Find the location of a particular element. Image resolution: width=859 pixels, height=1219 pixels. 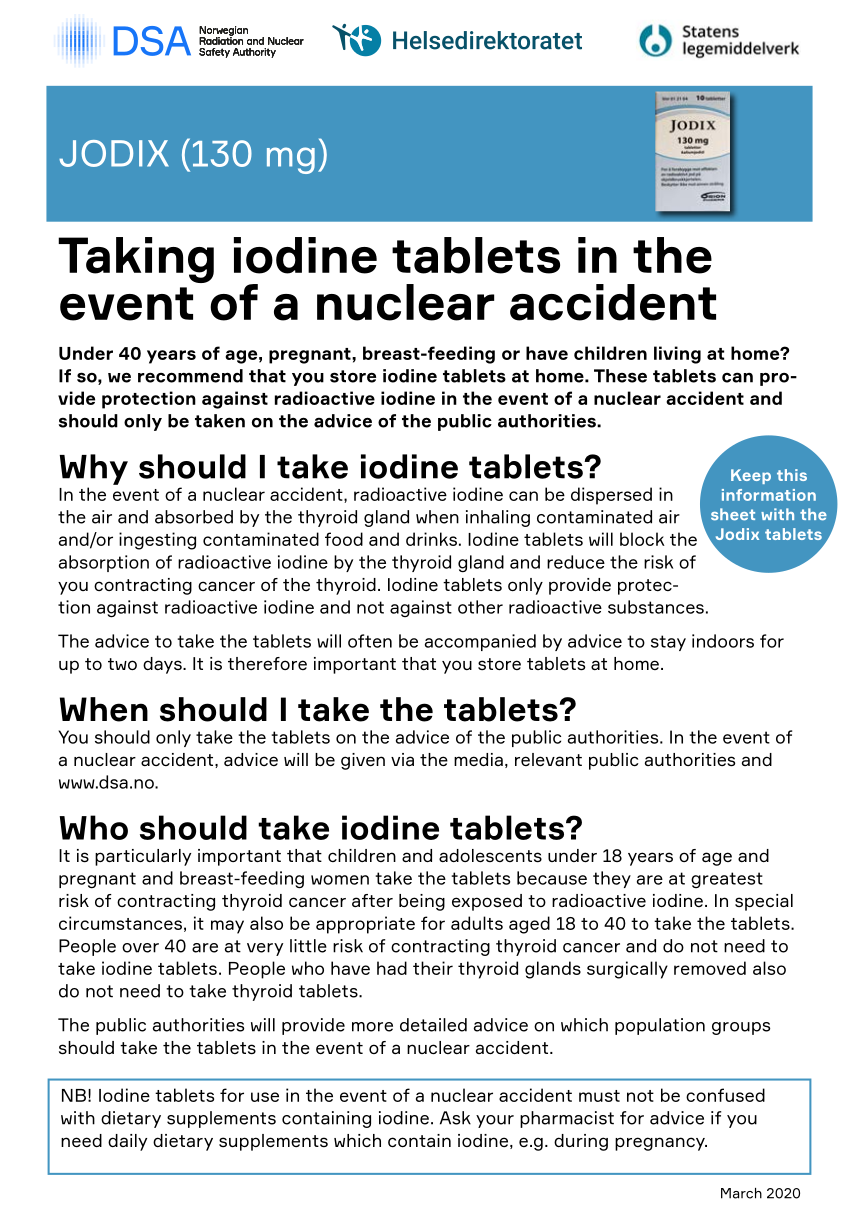

Ask is located at coordinates (455, 1118).
